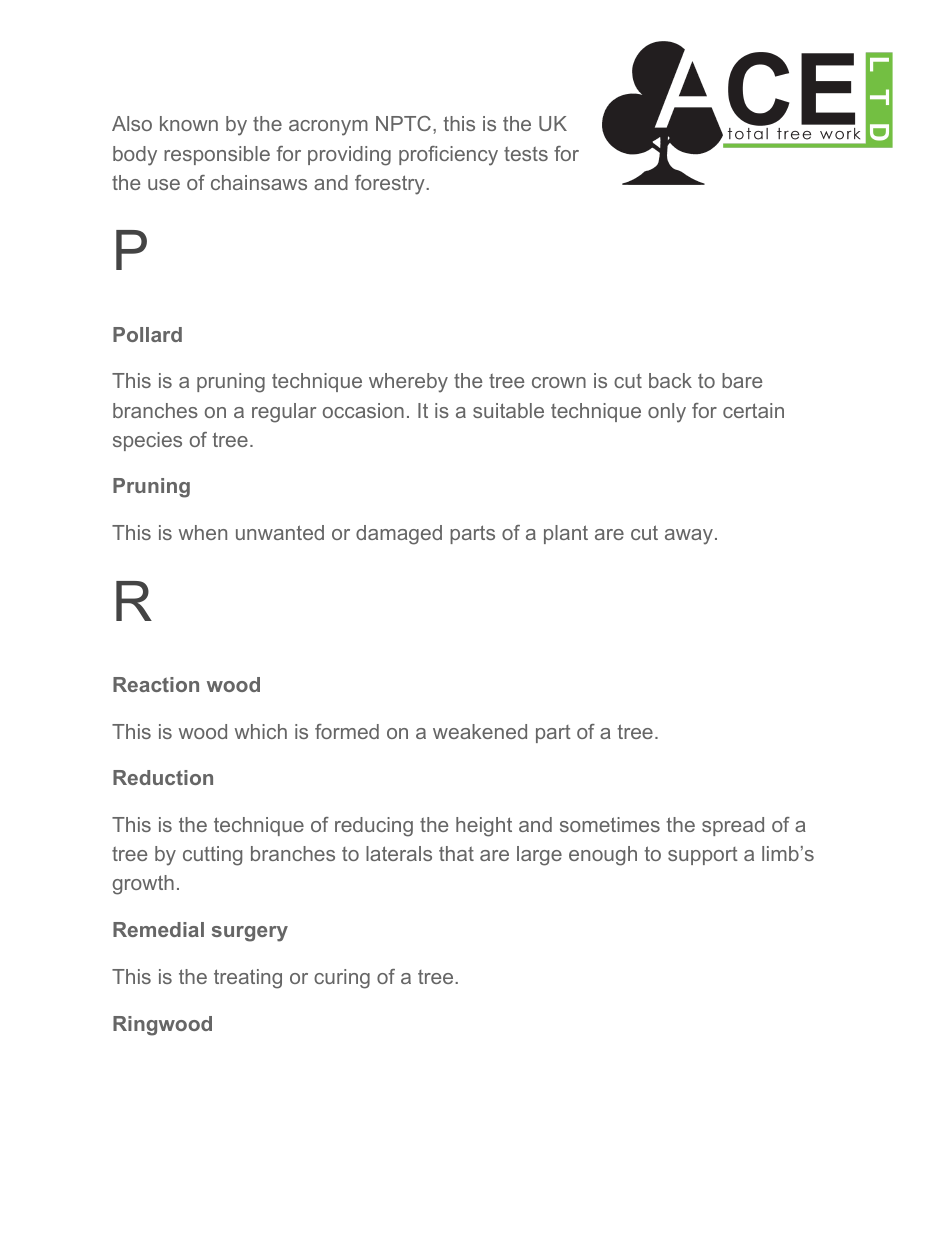  I want to click on only, so click(667, 413).
